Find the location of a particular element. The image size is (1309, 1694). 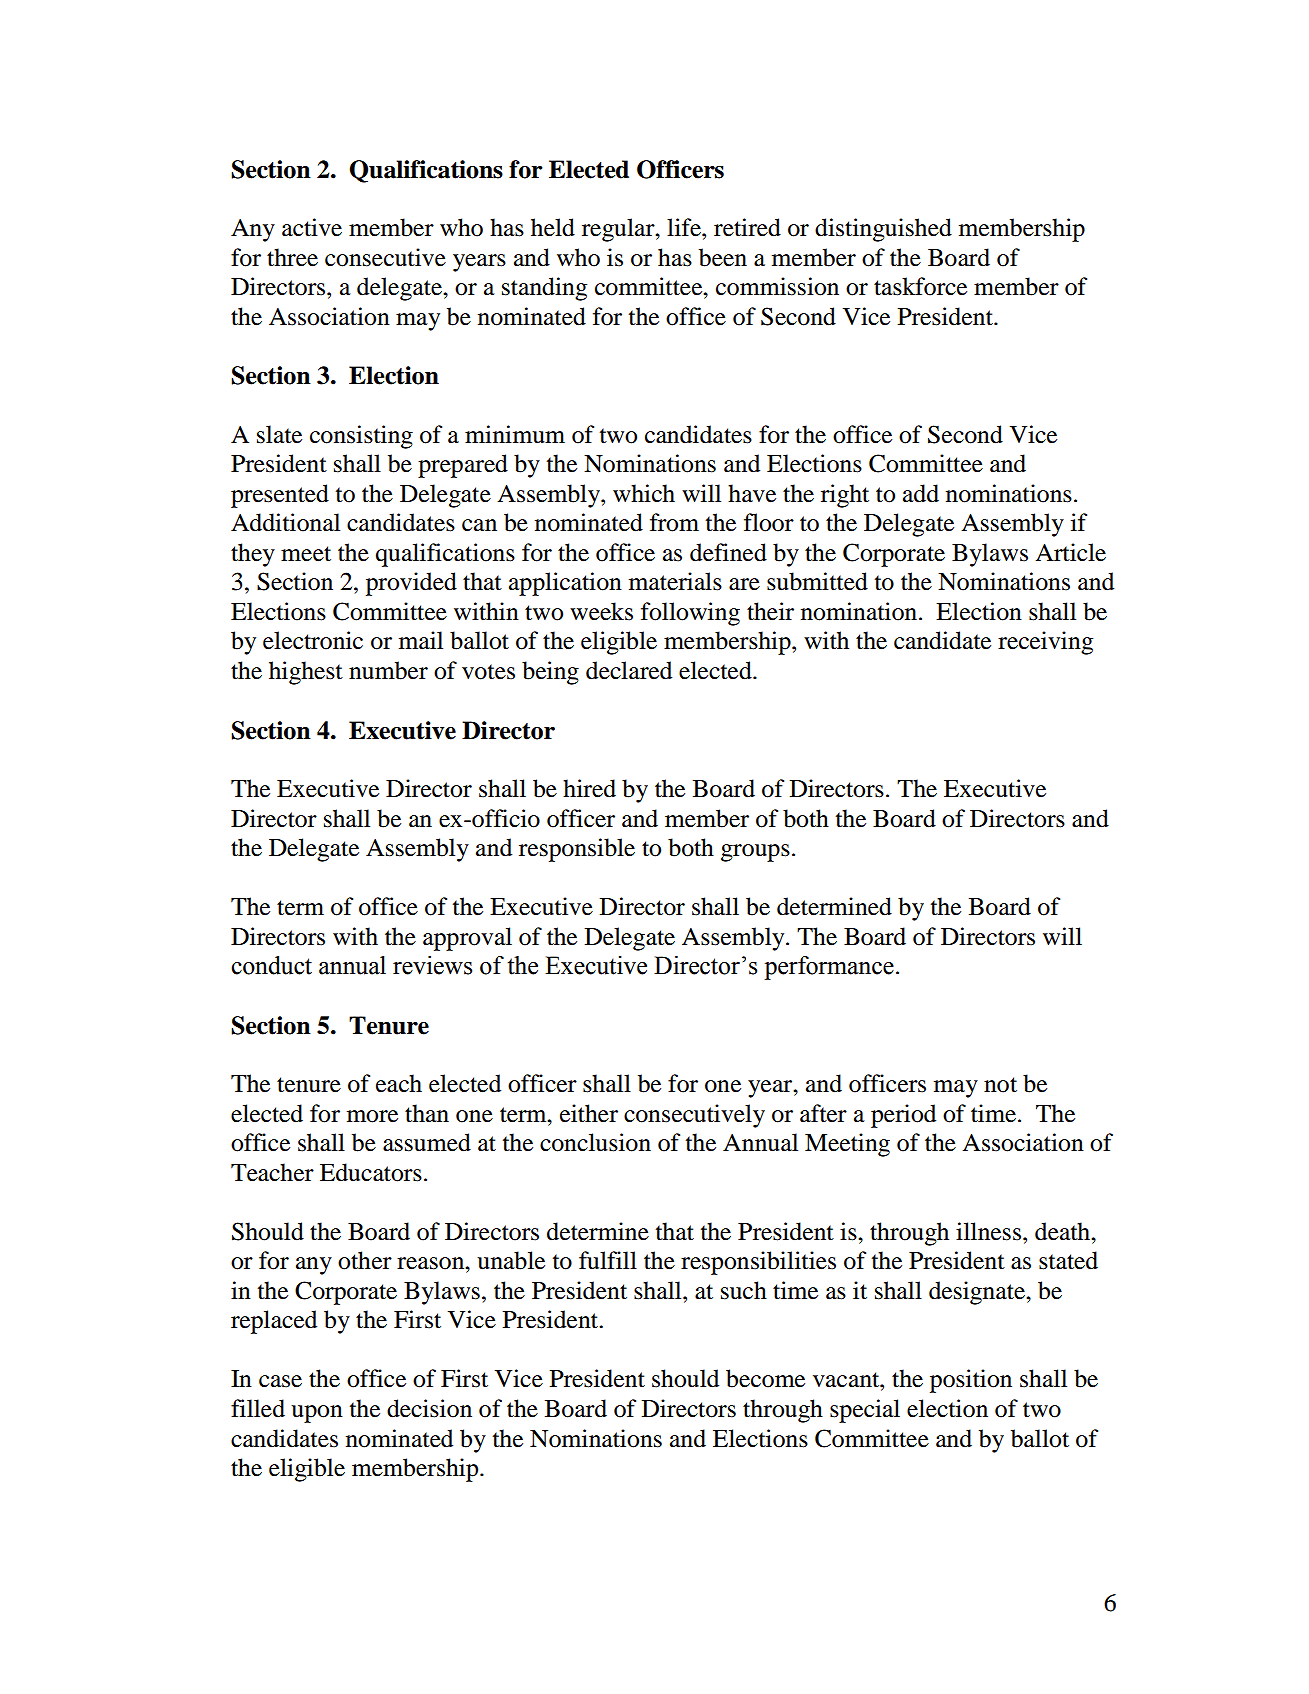

taskforce is located at coordinates (920, 286).
